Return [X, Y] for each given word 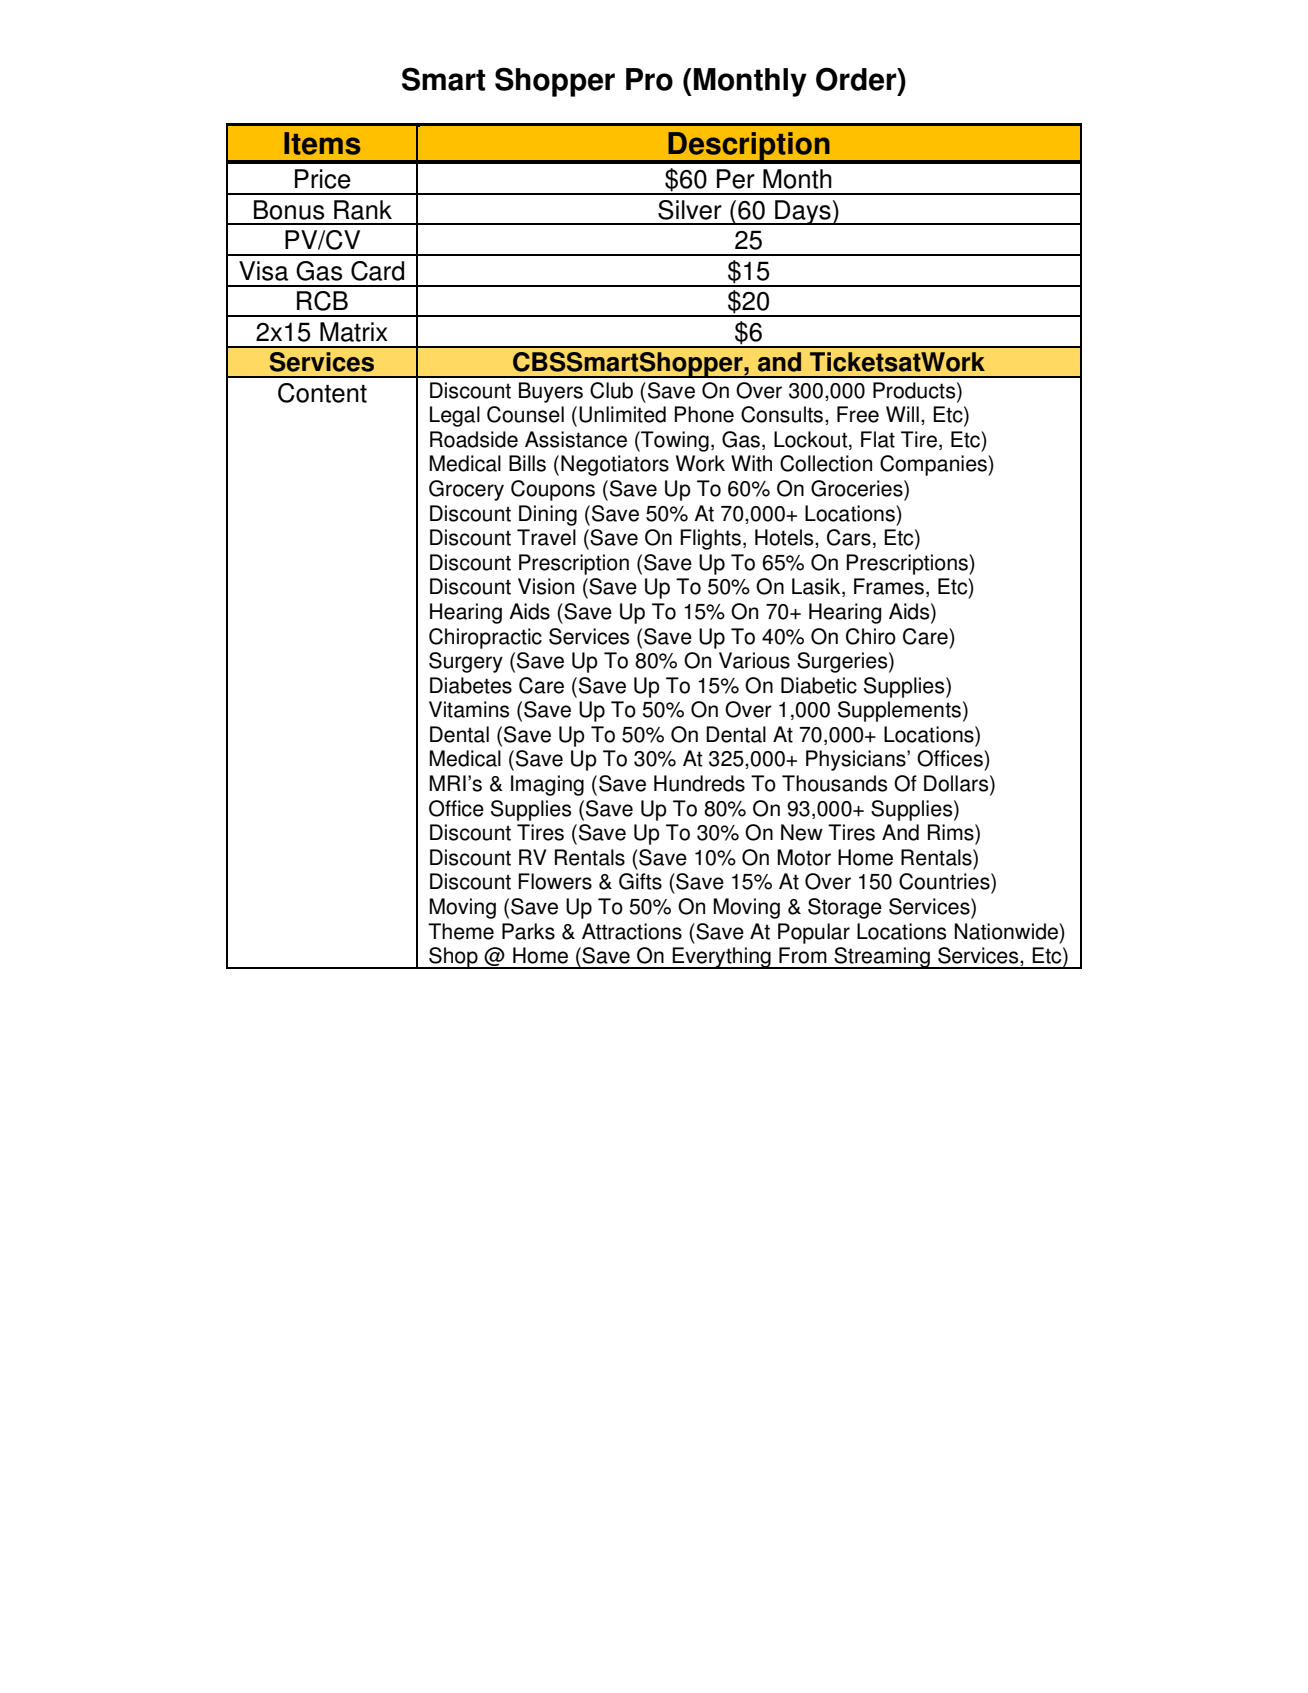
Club [611, 390]
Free [858, 414]
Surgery [466, 662]
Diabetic [819, 685]
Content [322, 393]
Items [322, 143]
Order [857, 79]
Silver [690, 210]
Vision [546, 586]
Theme [461, 931]
